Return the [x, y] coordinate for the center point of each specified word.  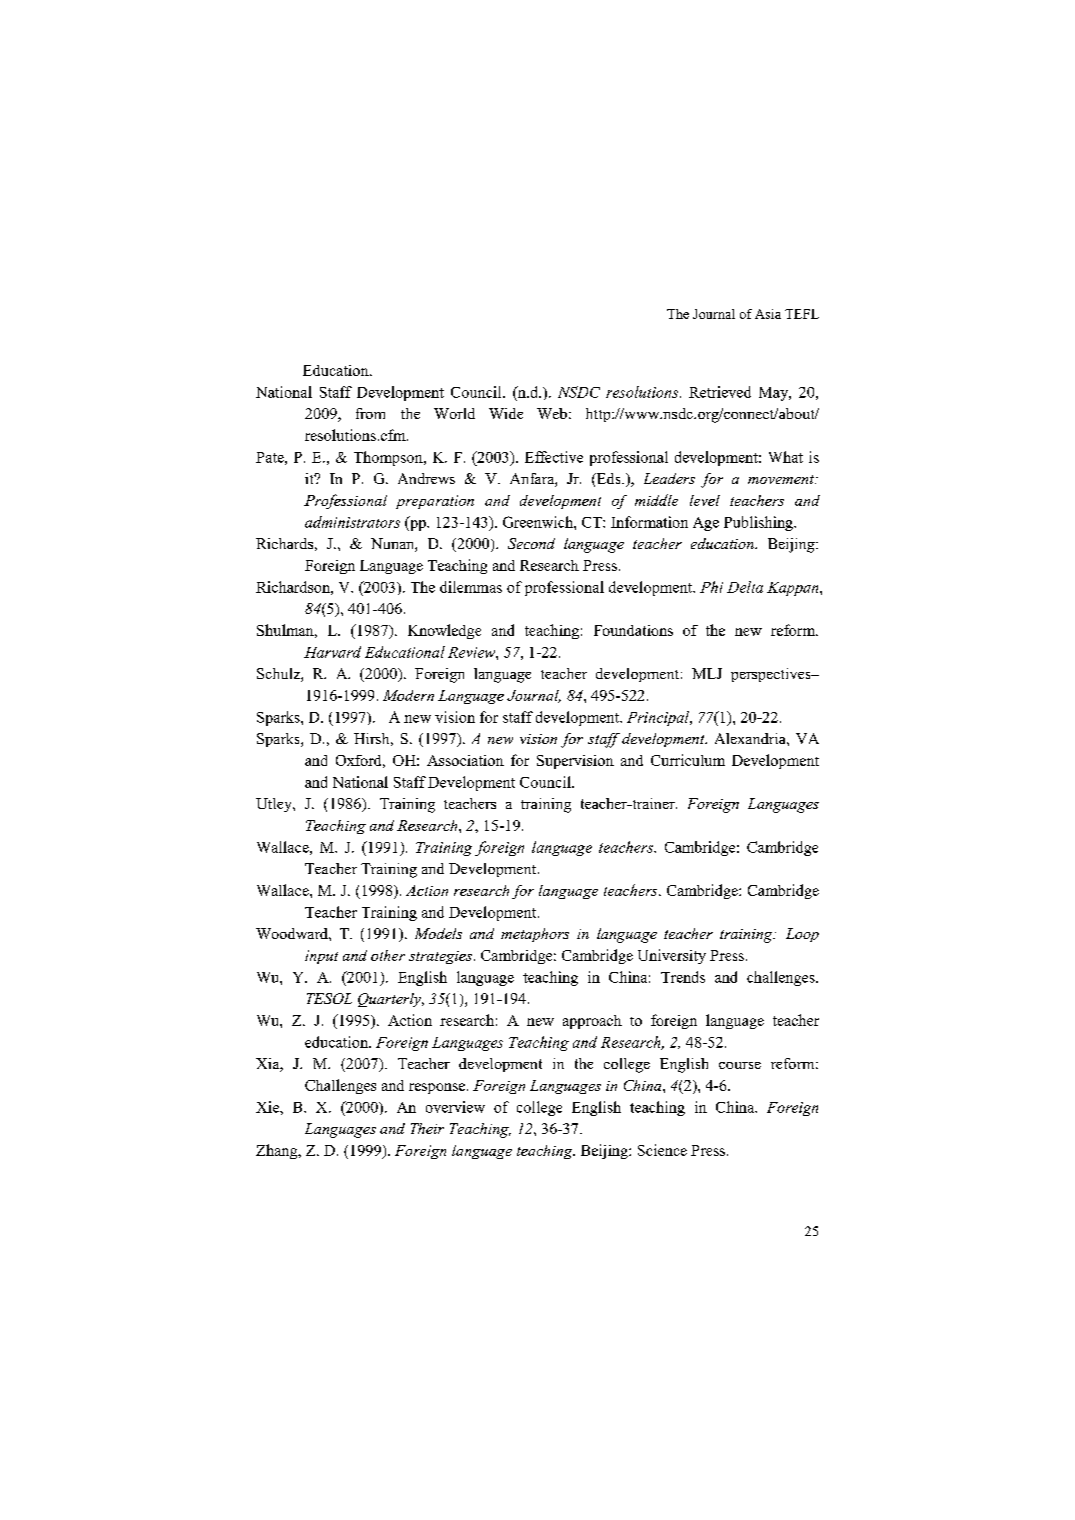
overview [455, 1107]
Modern [408, 695]
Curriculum [688, 760]
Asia [768, 314]
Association [465, 760]
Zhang [278, 1151]
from [370, 413]
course [740, 1065]
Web [552, 413]
